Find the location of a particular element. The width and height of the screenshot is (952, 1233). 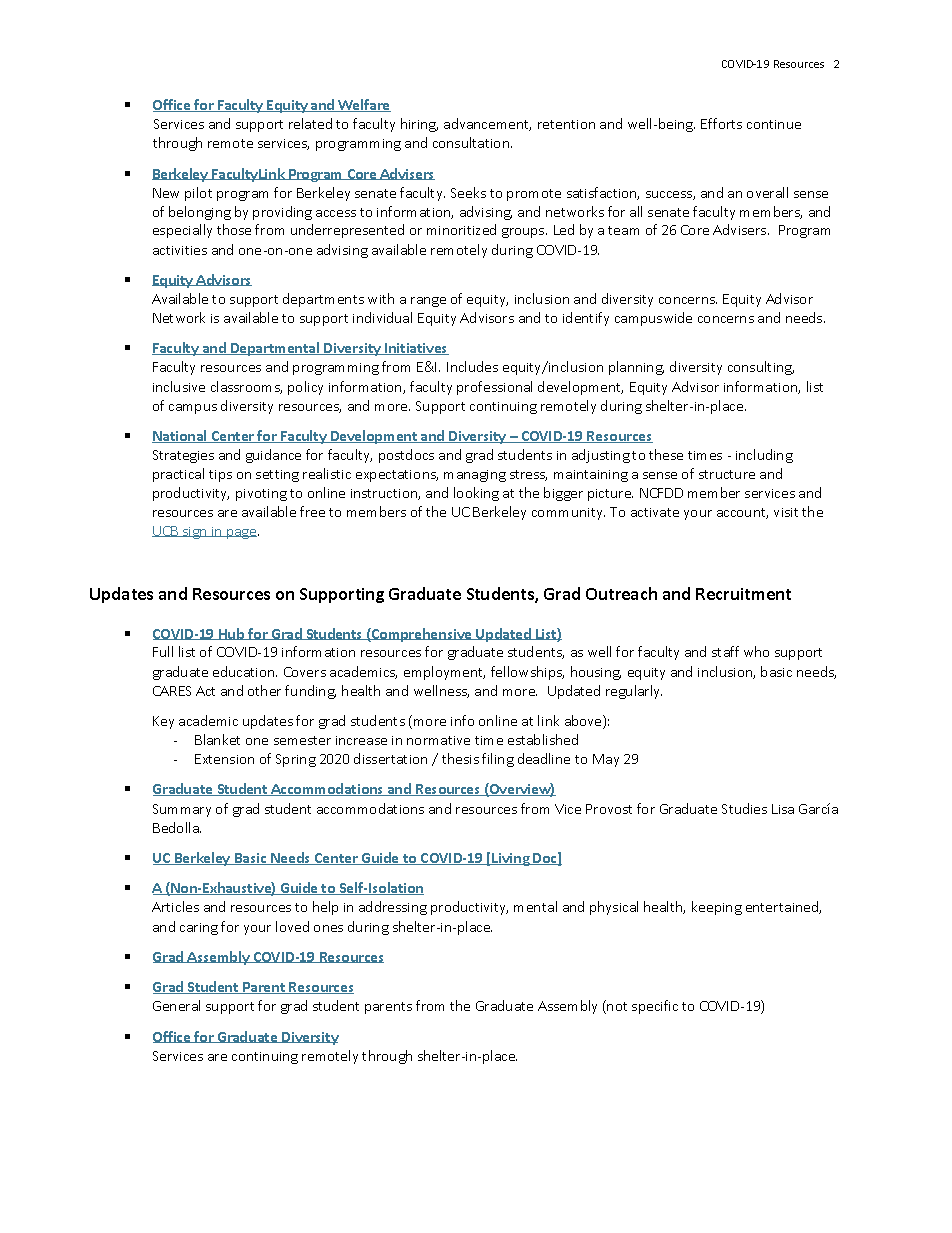

consultation is located at coordinates (472, 142).
